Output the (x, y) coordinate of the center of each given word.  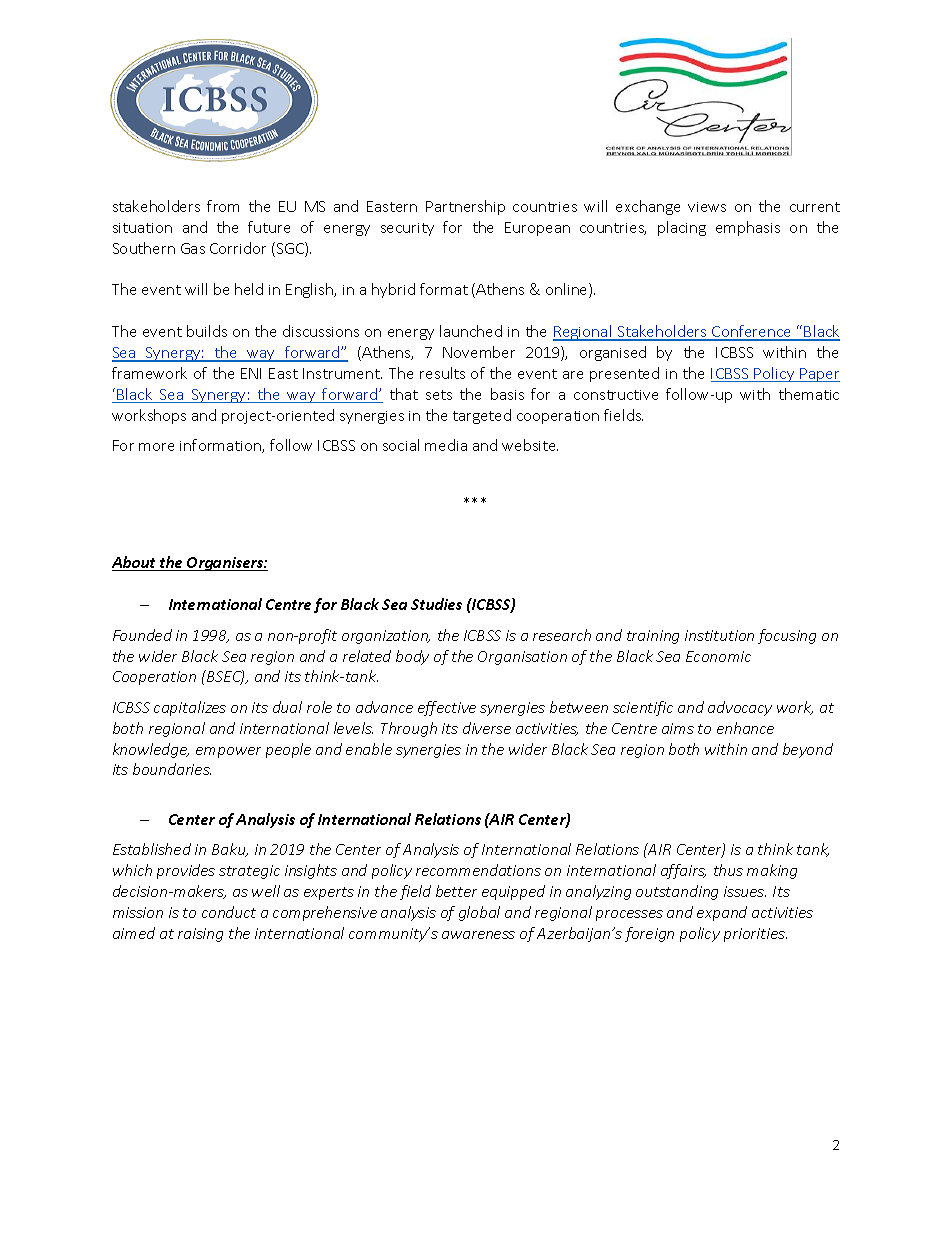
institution (719, 635)
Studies (436, 604)
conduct (229, 912)
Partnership (465, 207)
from (223, 206)
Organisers (225, 564)
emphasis (748, 228)
